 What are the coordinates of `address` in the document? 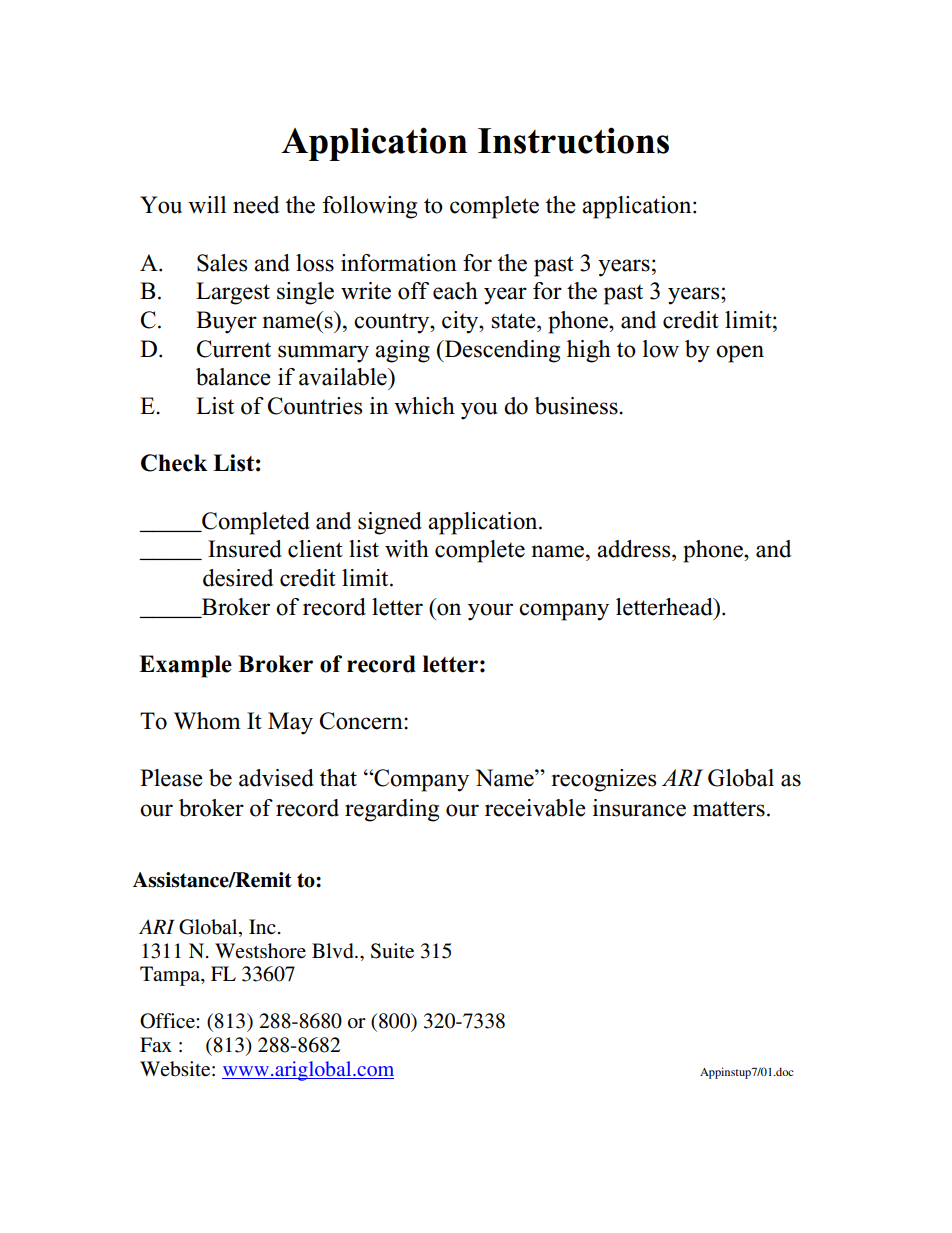 It's located at (635, 549).
